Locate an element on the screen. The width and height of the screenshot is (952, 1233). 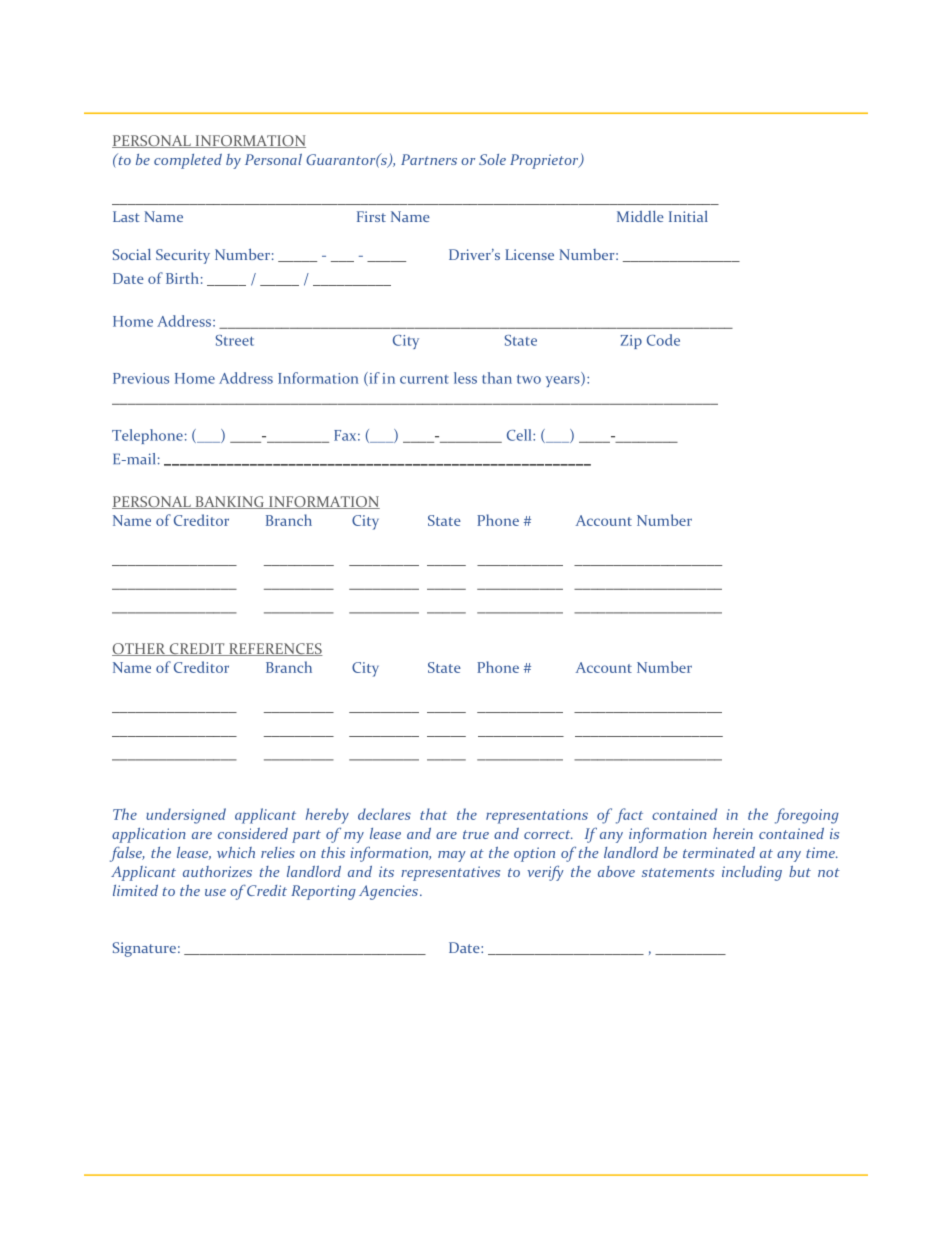
Street is located at coordinates (235, 340).
